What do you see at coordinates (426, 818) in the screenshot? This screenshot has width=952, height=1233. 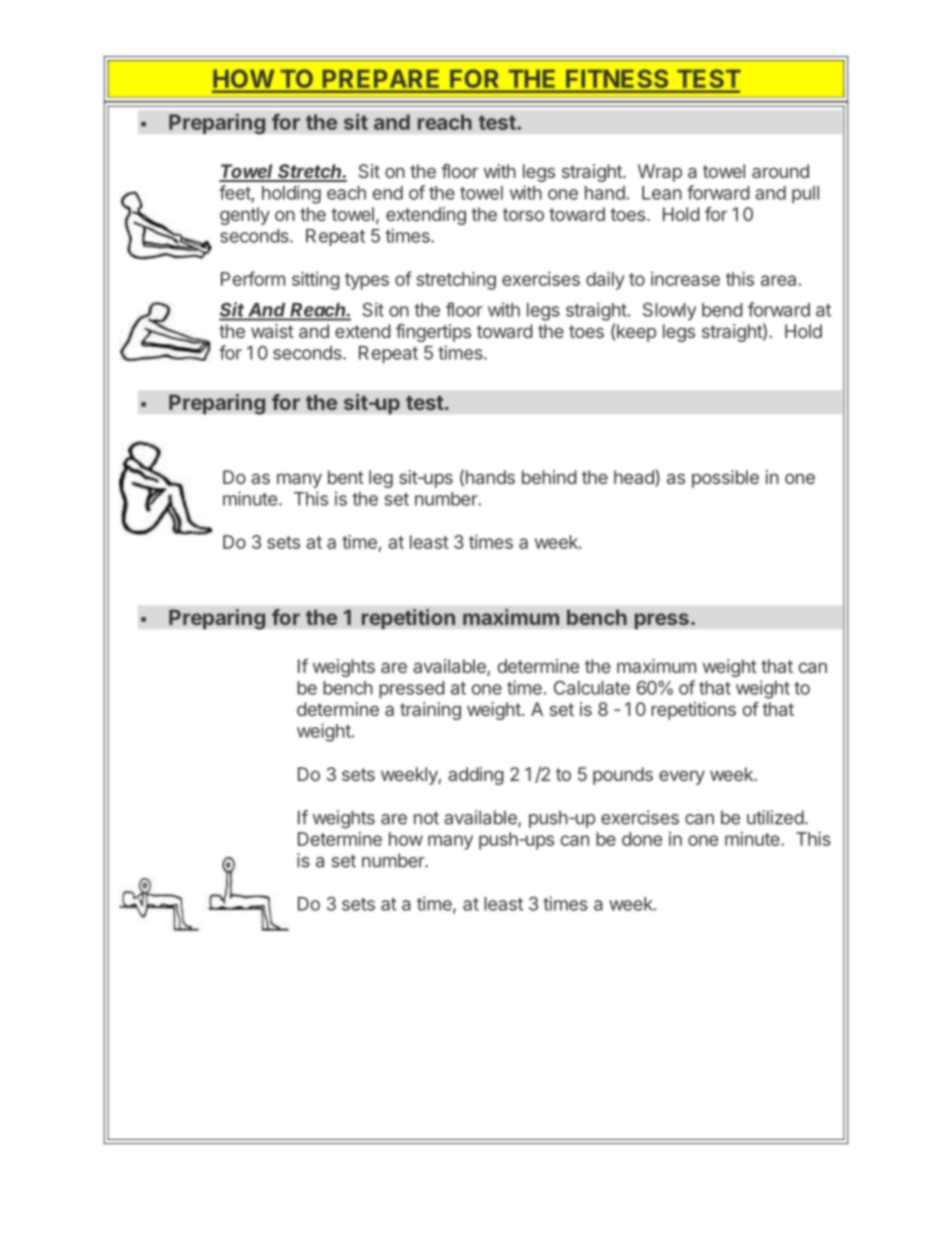 I see `not` at bounding box center [426, 818].
